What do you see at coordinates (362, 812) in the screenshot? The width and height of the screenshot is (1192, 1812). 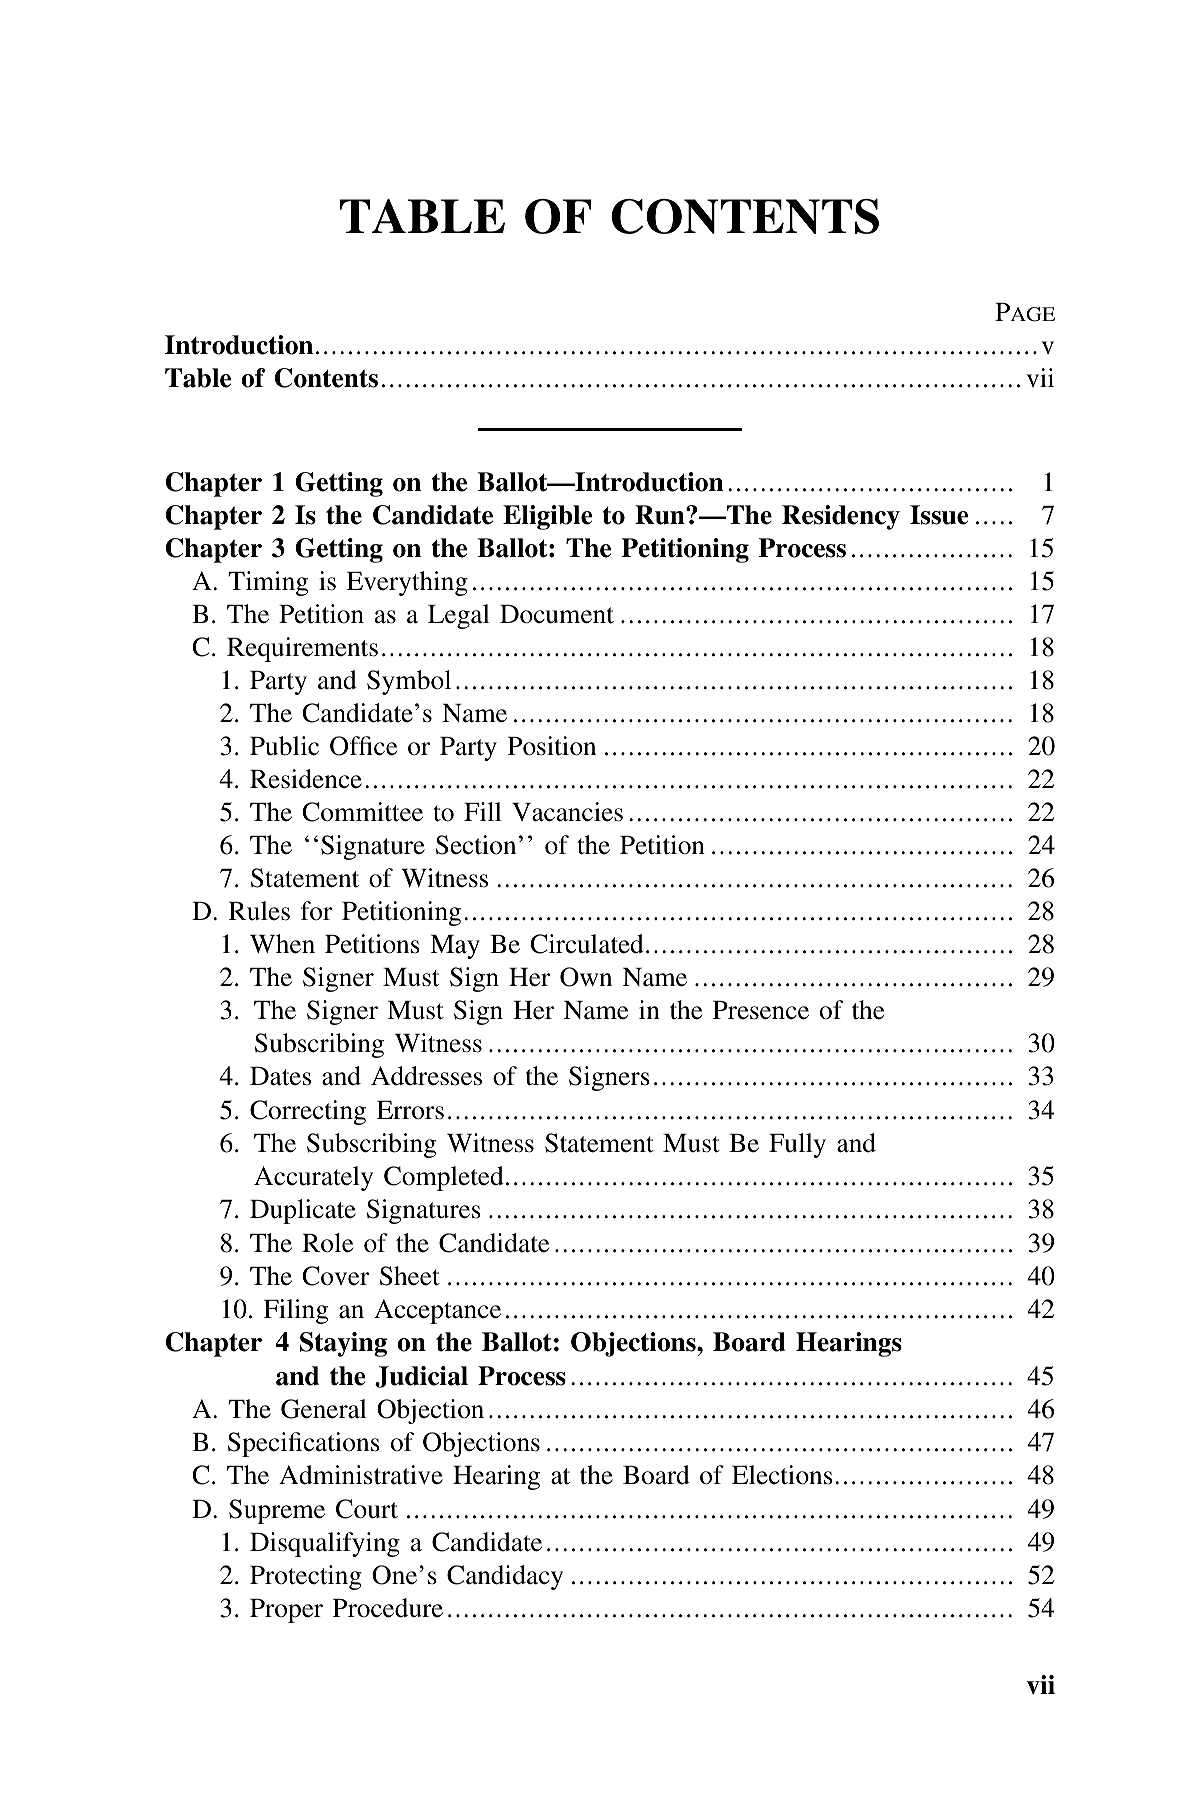 I see `Committee` at bounding box center [362, 812].
